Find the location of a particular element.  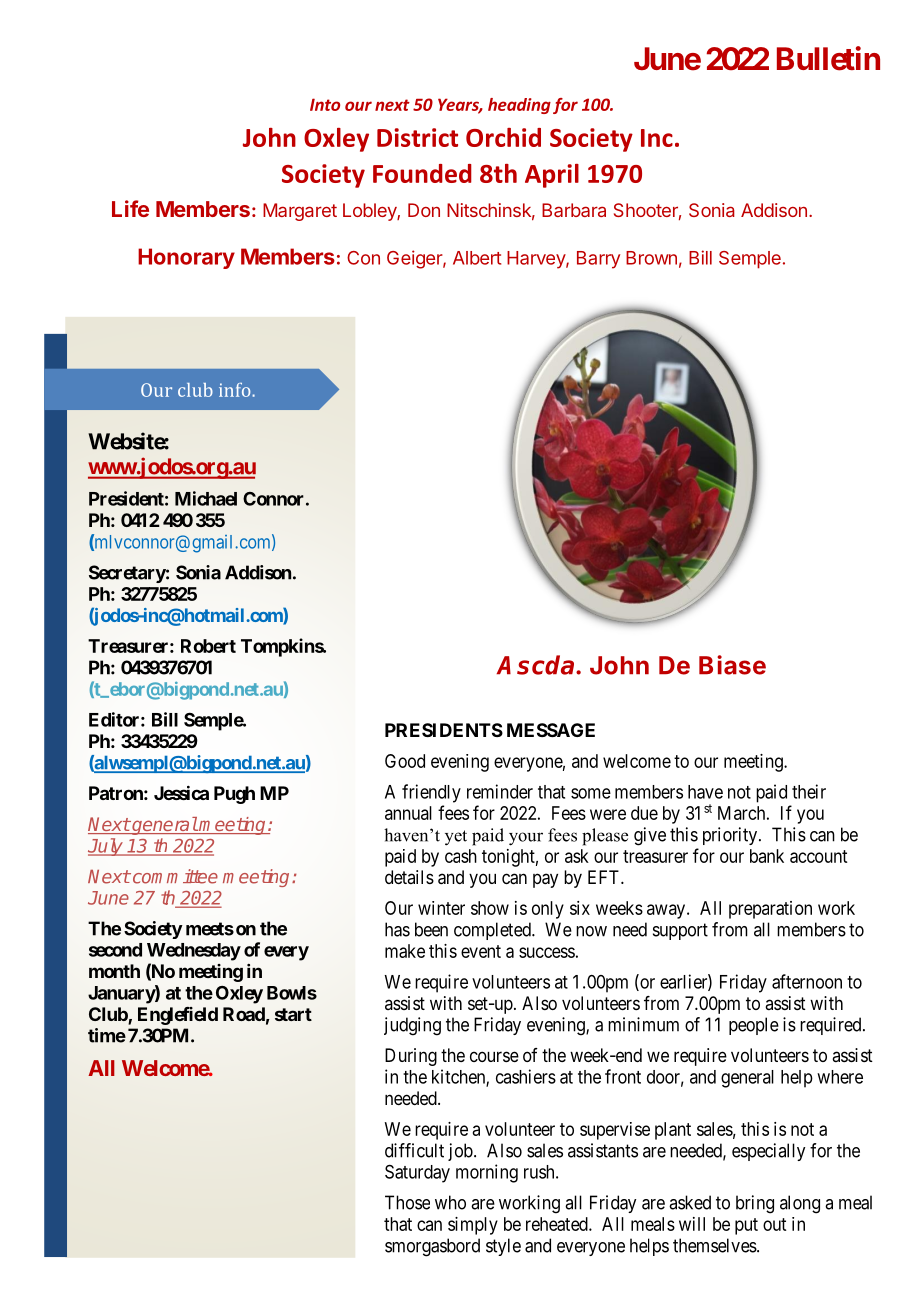

Into is located at coordinates (325, 104).
